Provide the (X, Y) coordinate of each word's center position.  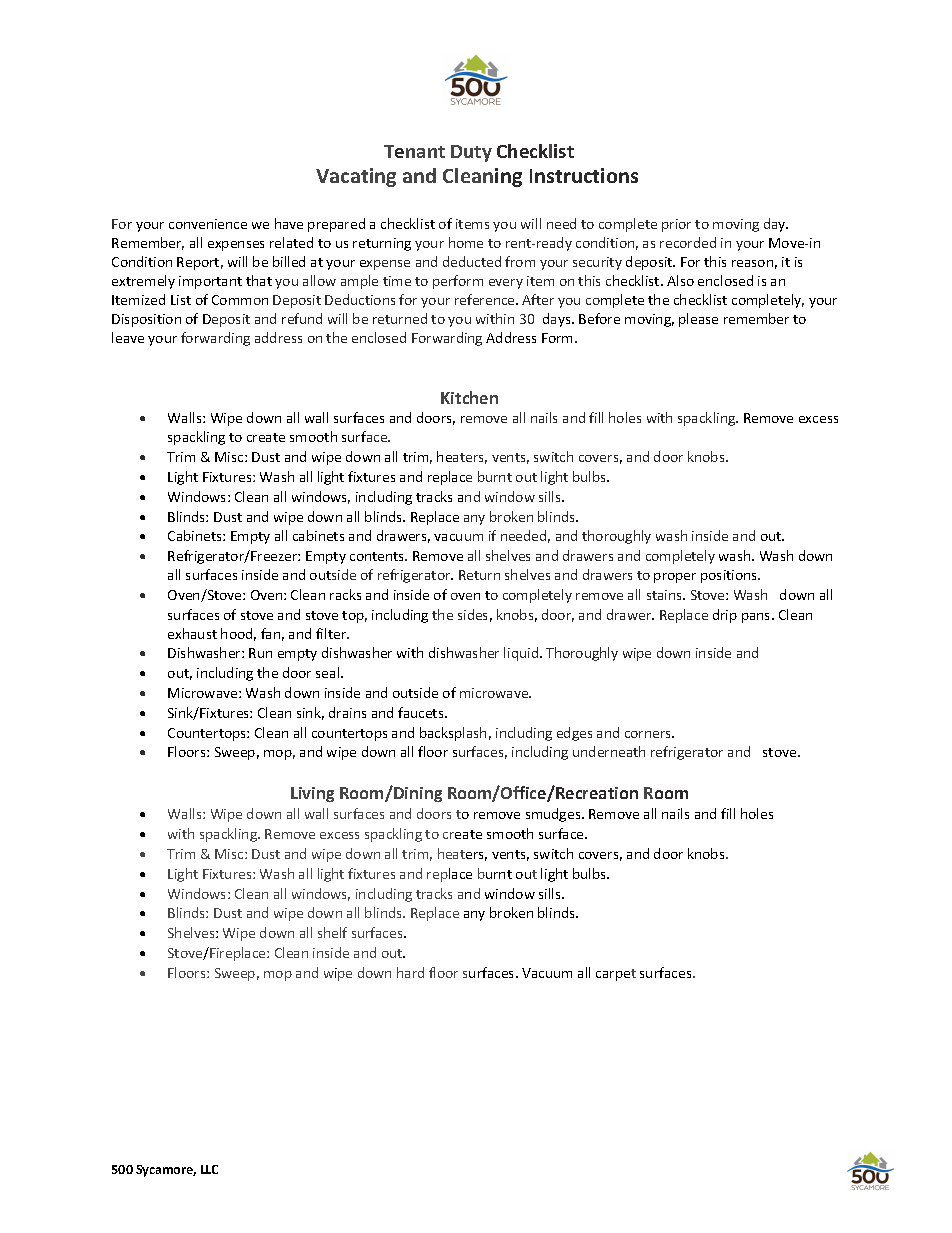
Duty (471, 153)
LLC (209, 1169)
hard (410, 972)
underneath (609, 751)
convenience (208, 224)
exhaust (192, 633)
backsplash (453, 734)
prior (676, 225)
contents (378, 556)
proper (675, 578)
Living (312, 794)
